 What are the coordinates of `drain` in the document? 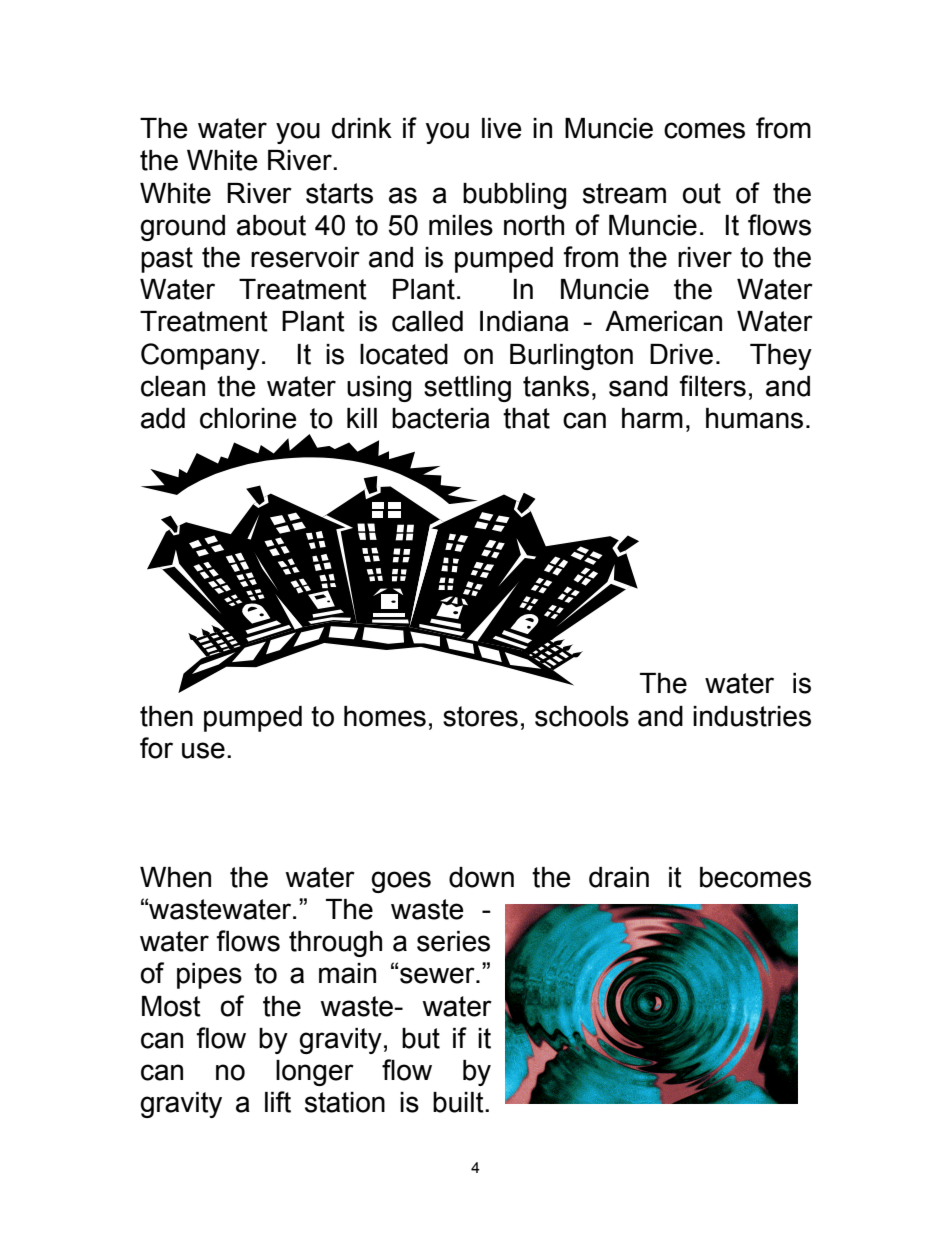 It's located at (619, 877).
